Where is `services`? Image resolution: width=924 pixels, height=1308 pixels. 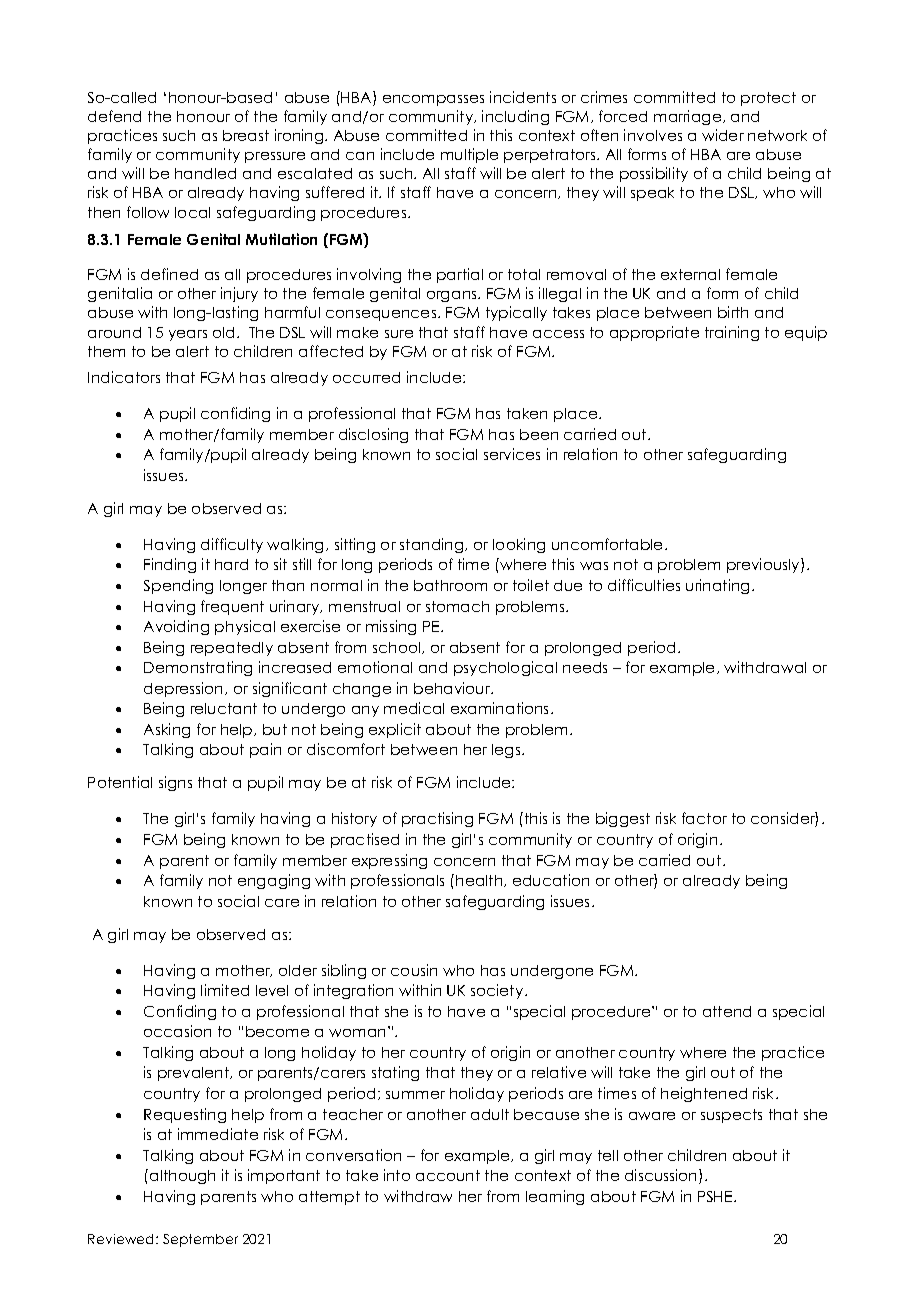
services is located at coordinates (512, 454).
